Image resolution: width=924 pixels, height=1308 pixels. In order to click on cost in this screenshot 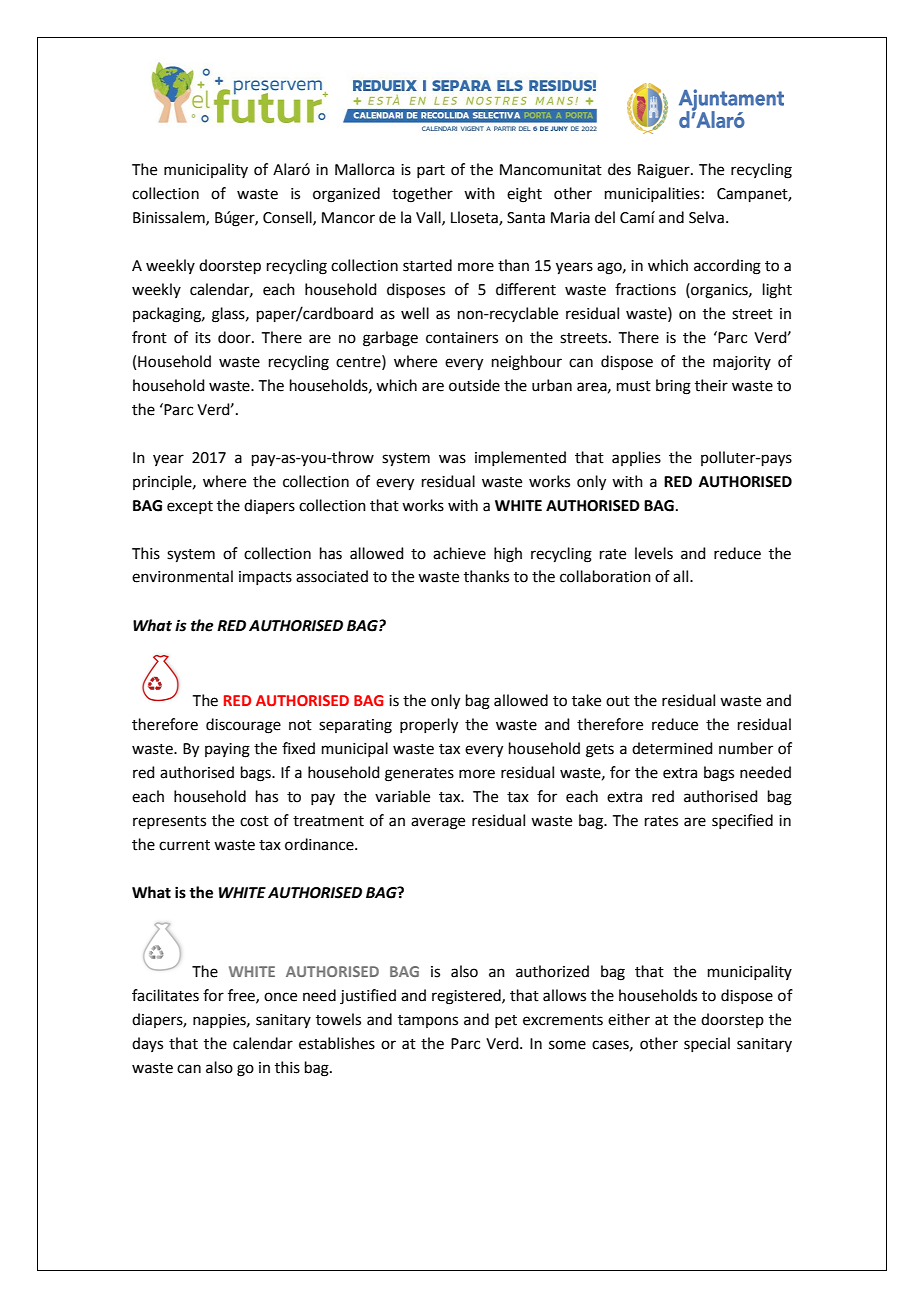, I will do `click(254, 821)`.
